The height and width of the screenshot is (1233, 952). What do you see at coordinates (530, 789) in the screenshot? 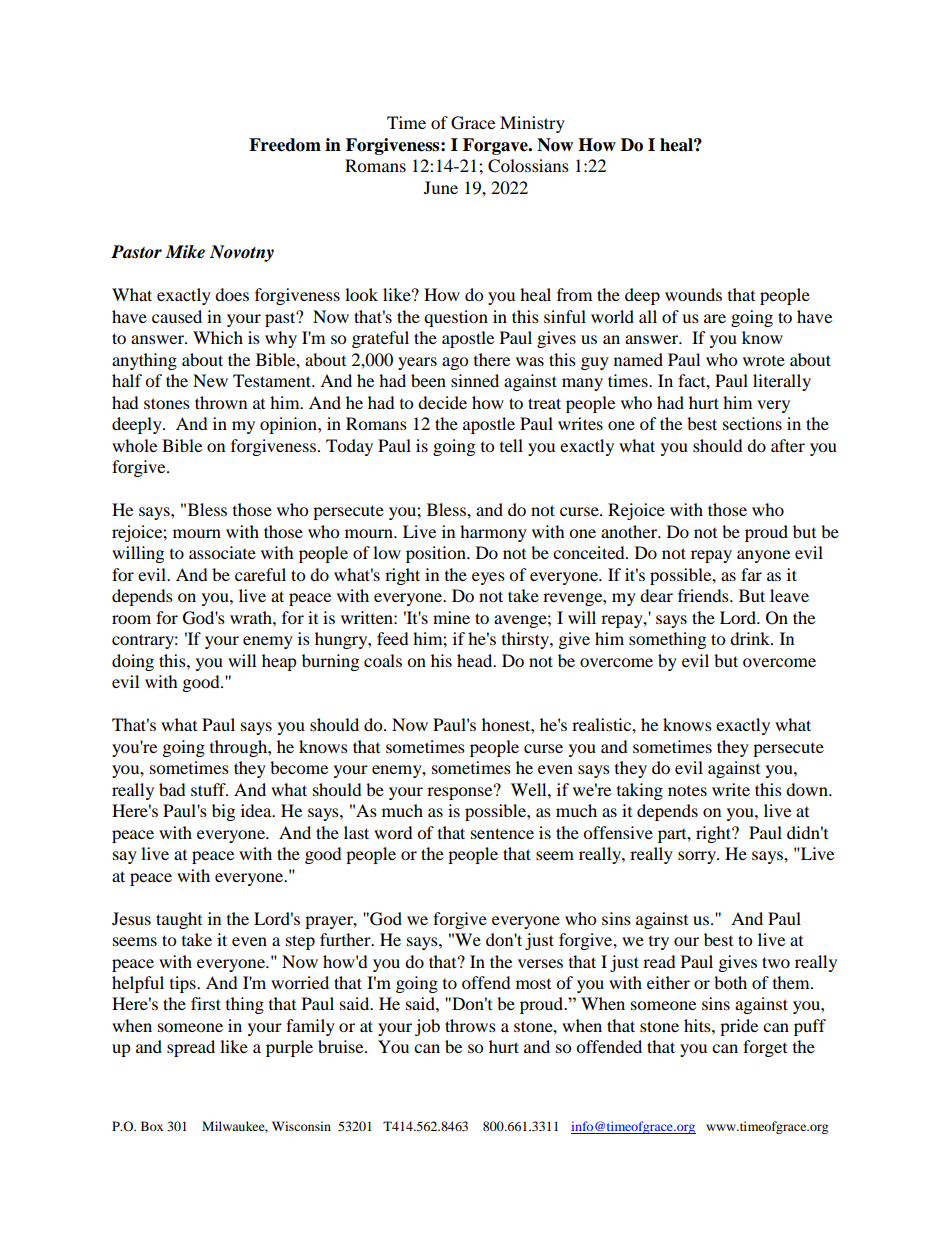
I see `Well` at bounding box center [530, 789].
